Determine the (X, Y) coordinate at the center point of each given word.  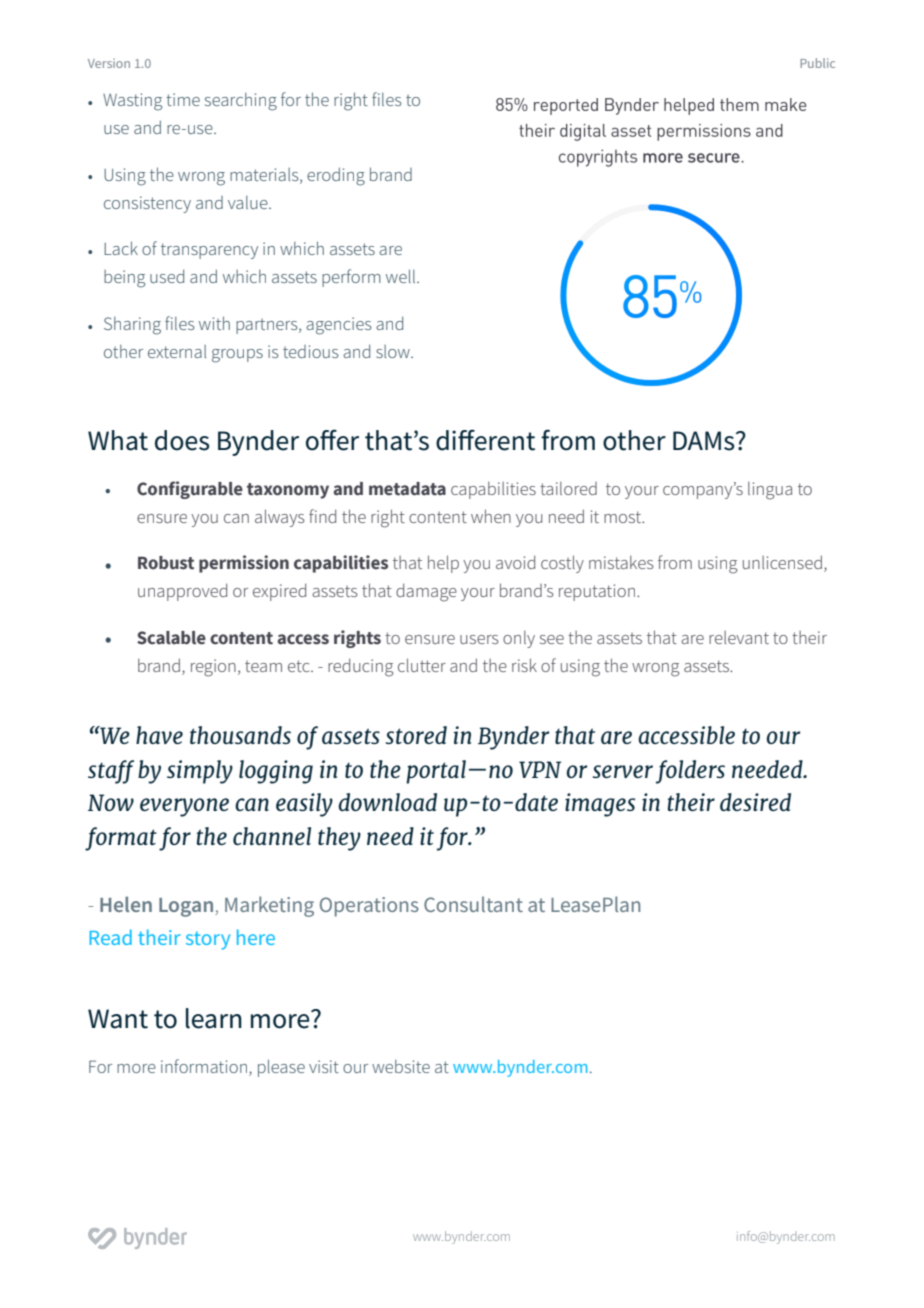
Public (817, 63)
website (401, 1066)
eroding (336, 176)
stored (416, 735)
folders (690, 772)
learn (214, 1018)
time (183, 99)
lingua (770, 491)
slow (394, 351)
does (182, 440)
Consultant (473, 904)
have (159, 735)
